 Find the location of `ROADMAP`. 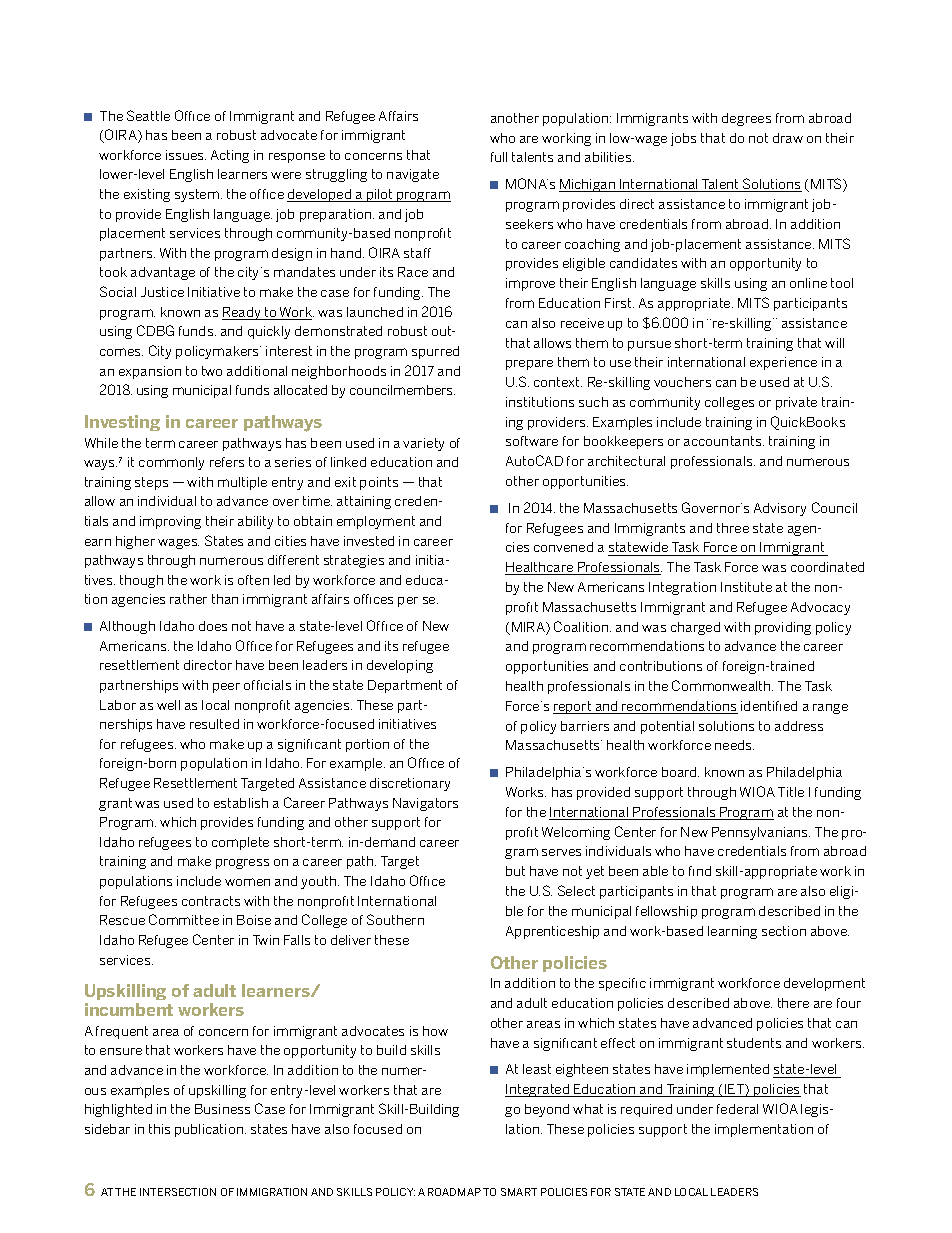

ROADMAP is located at coordinates (454, 1192).
